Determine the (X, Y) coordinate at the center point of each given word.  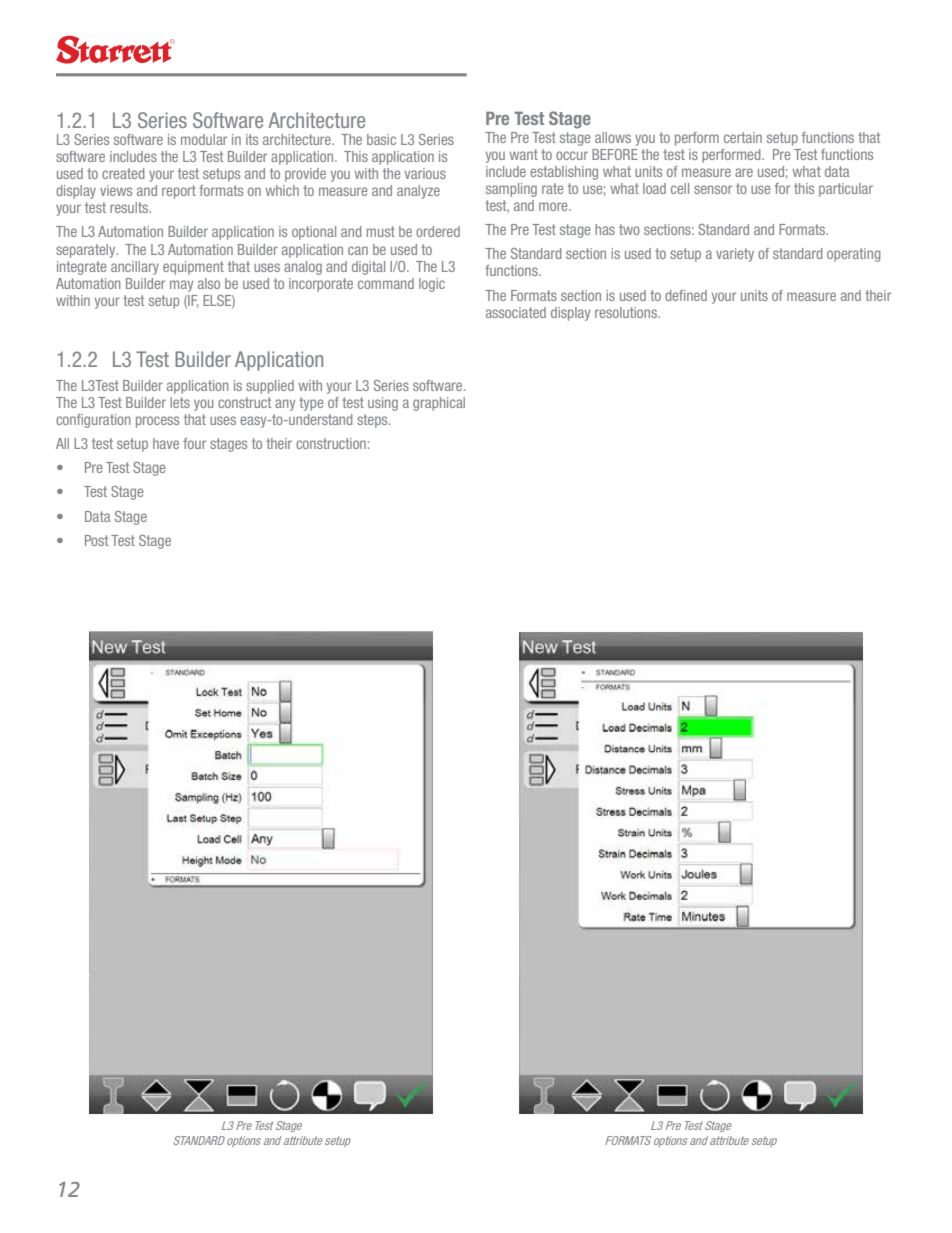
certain (743, 137)
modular (204, 139)
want (524, 154)
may (181, 286)
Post (96, 540)
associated (516, 312)
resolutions (627, 312)
